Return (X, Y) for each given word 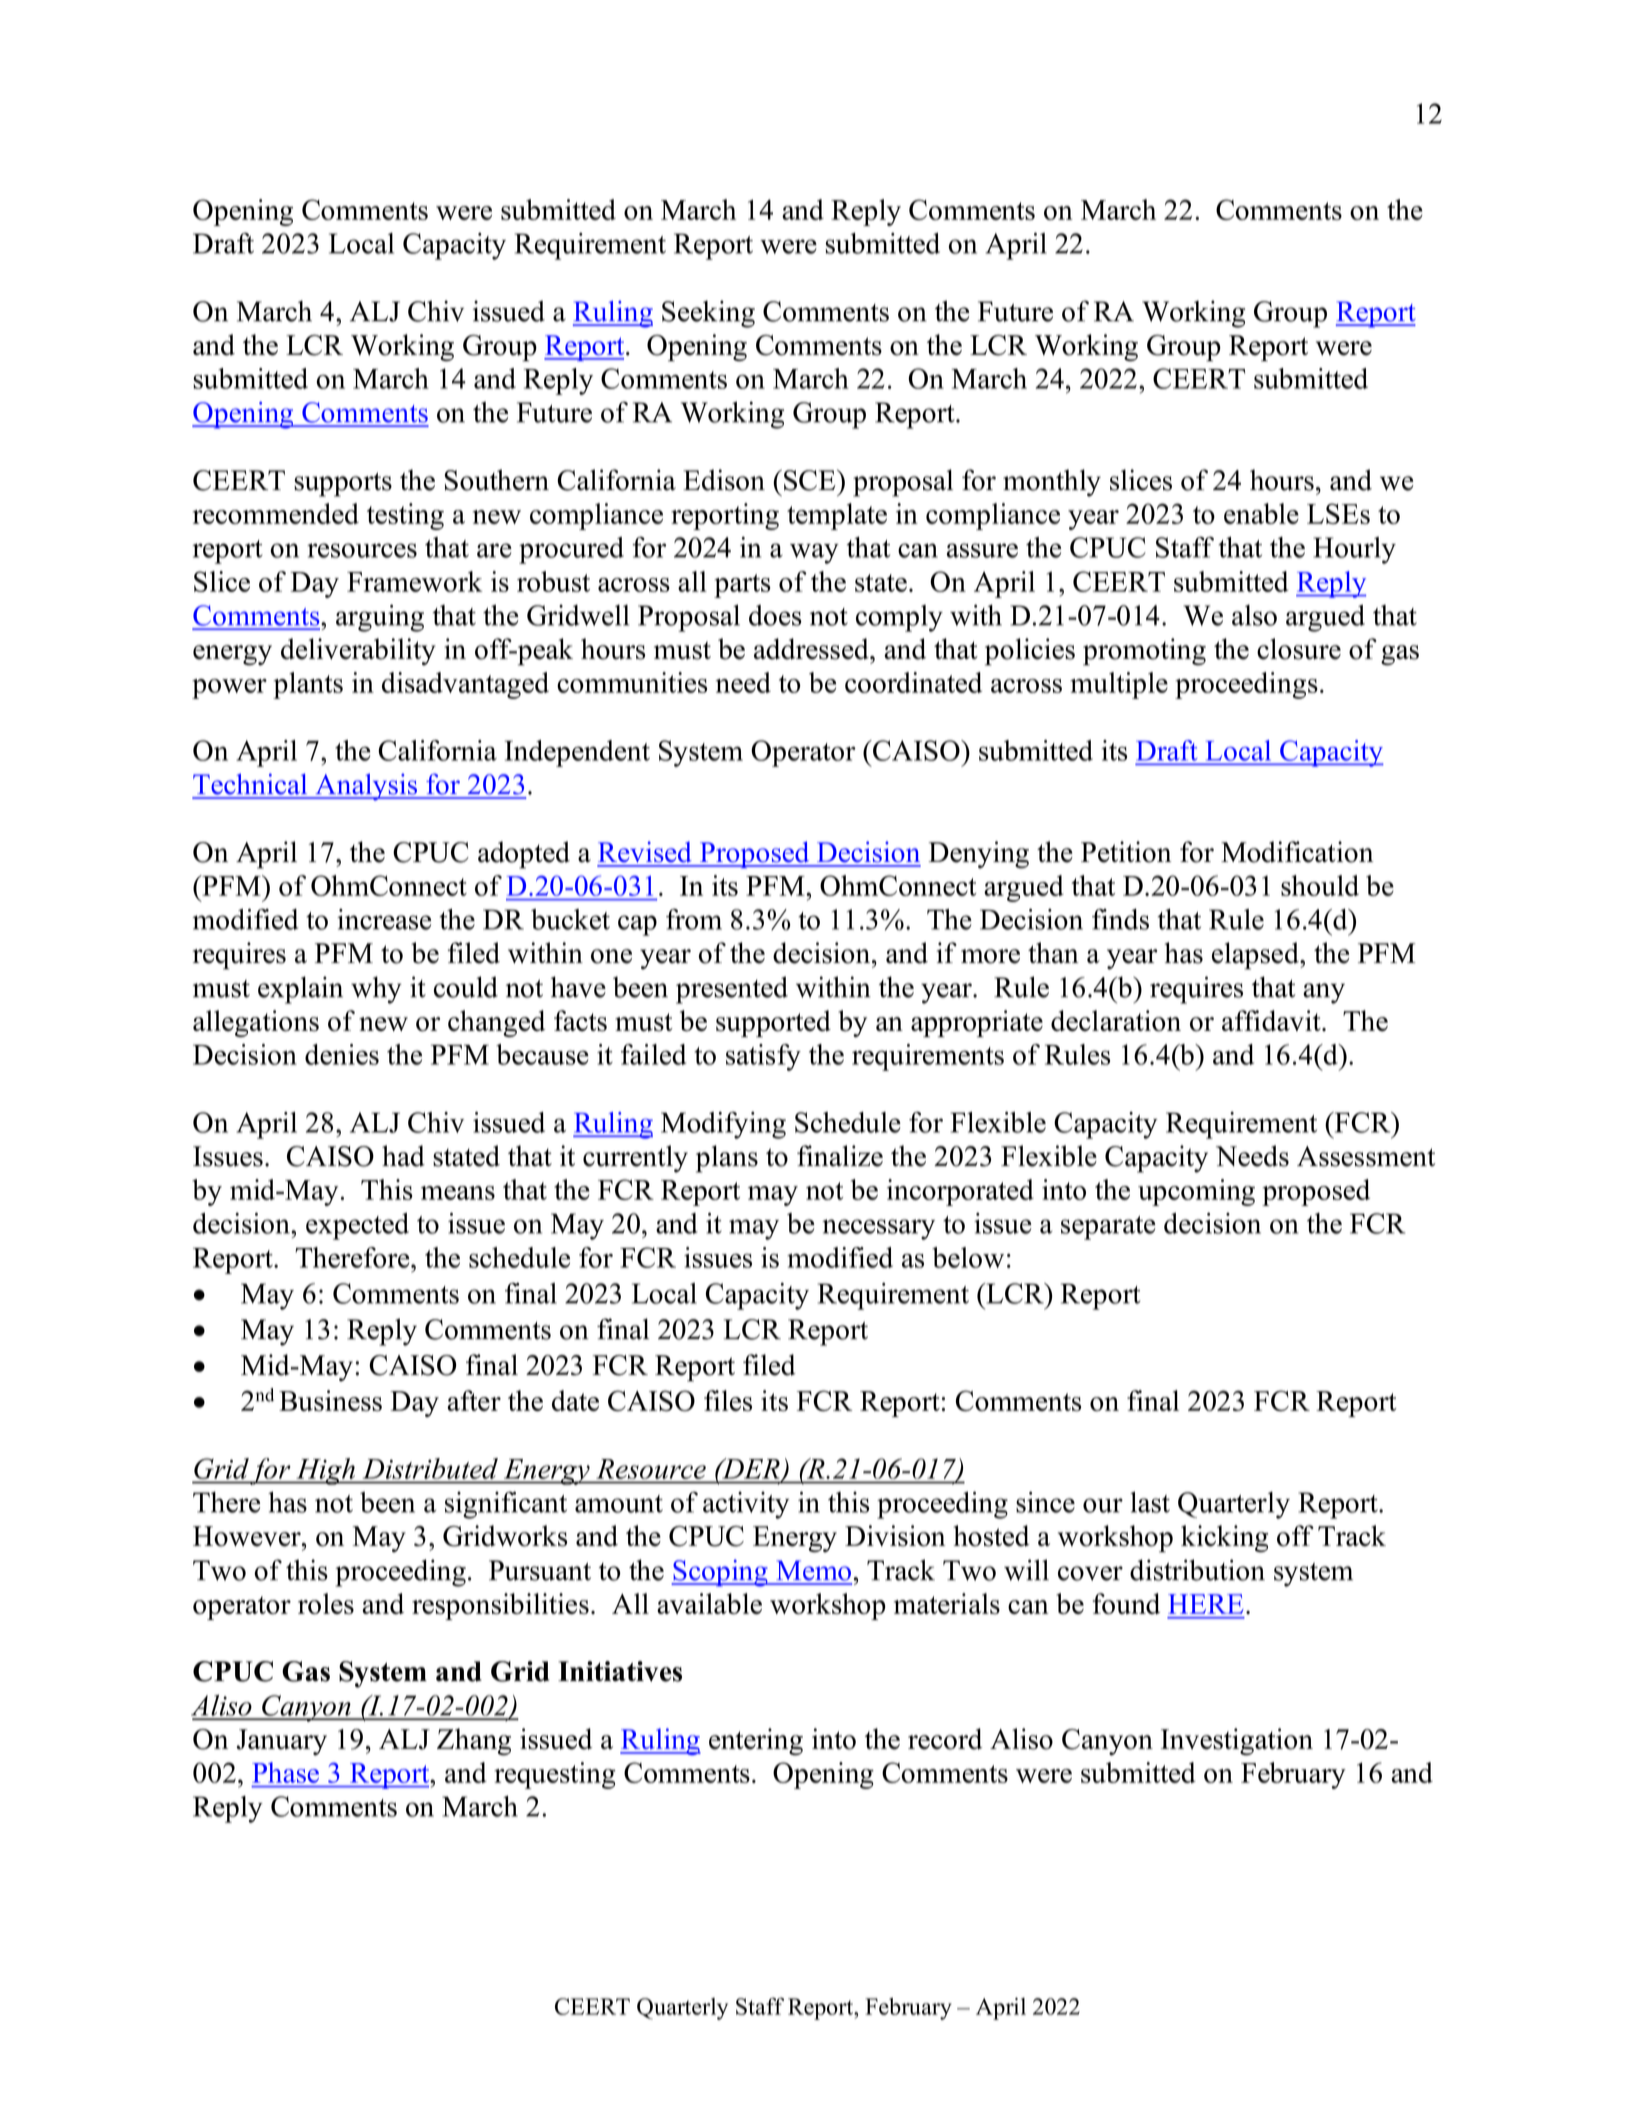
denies (342, 1054)
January (282, 1742)
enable (1261, 513)
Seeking (708, 314)
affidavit (1272, 1020)
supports (343, 484)
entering (756, 1742)
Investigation (1237, 1742)
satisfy (763, 1057)
